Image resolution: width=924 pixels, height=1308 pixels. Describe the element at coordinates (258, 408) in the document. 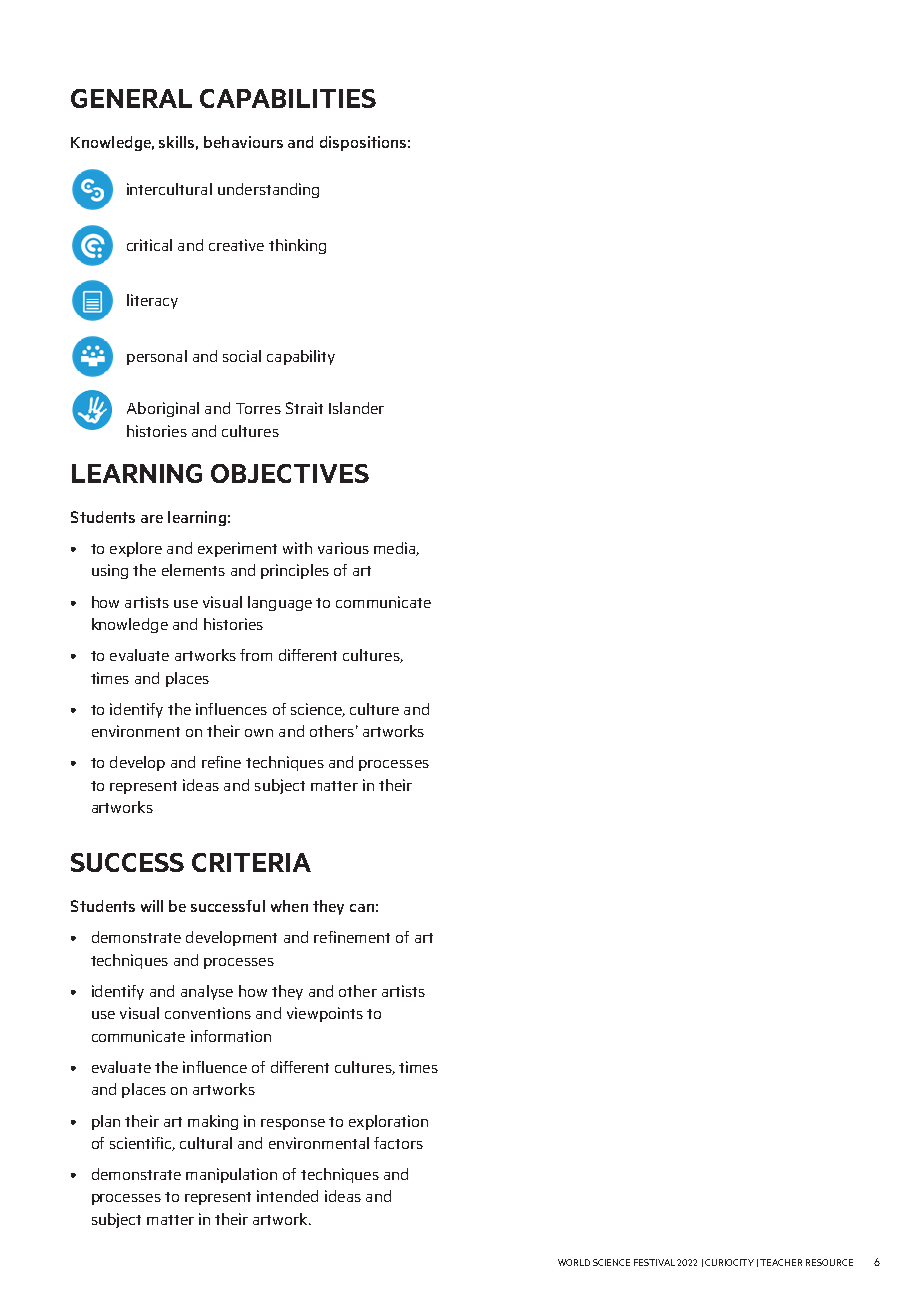

I see `Torres` at that location.
